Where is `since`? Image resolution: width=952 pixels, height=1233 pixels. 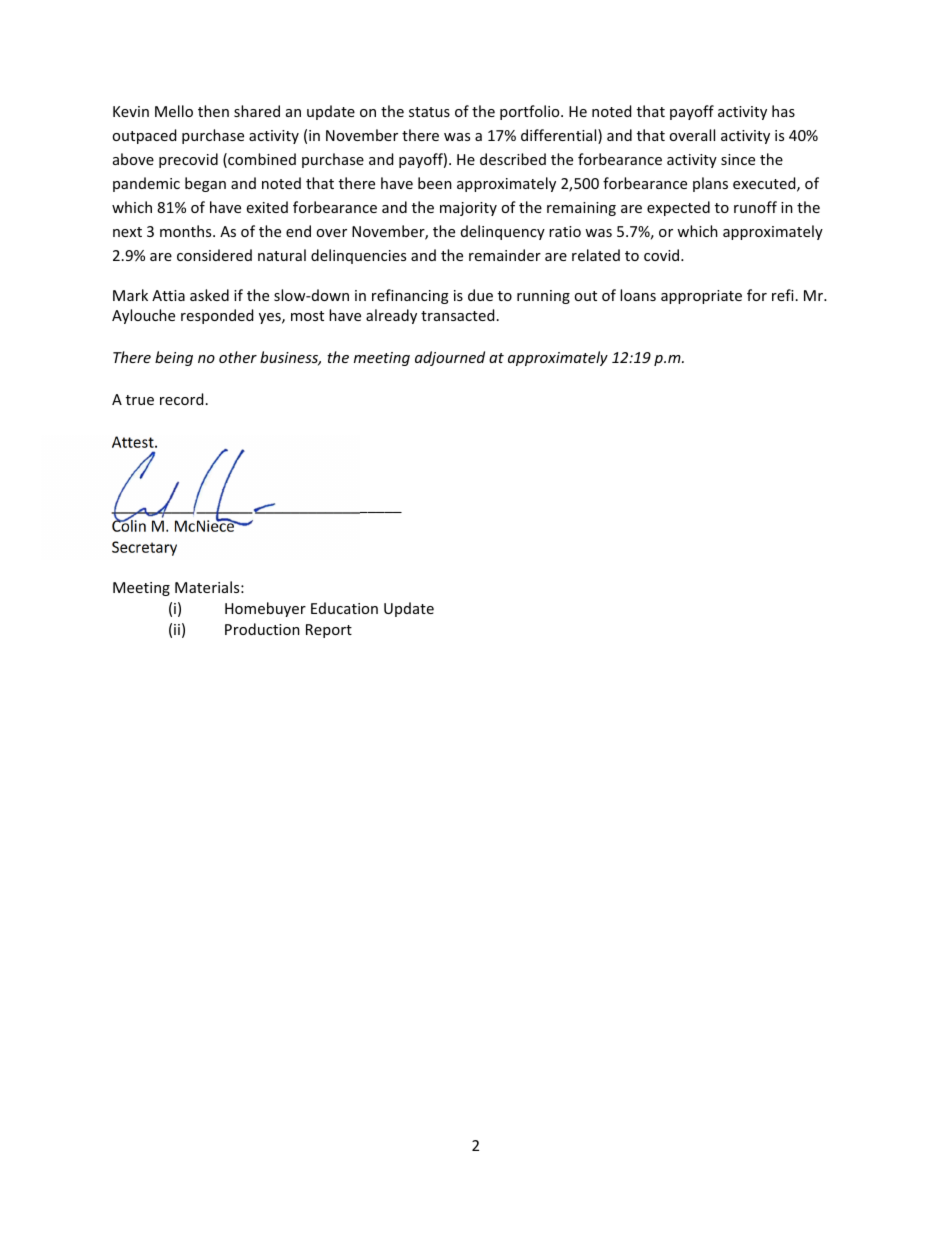 since is located at coordinates (738, 159).
